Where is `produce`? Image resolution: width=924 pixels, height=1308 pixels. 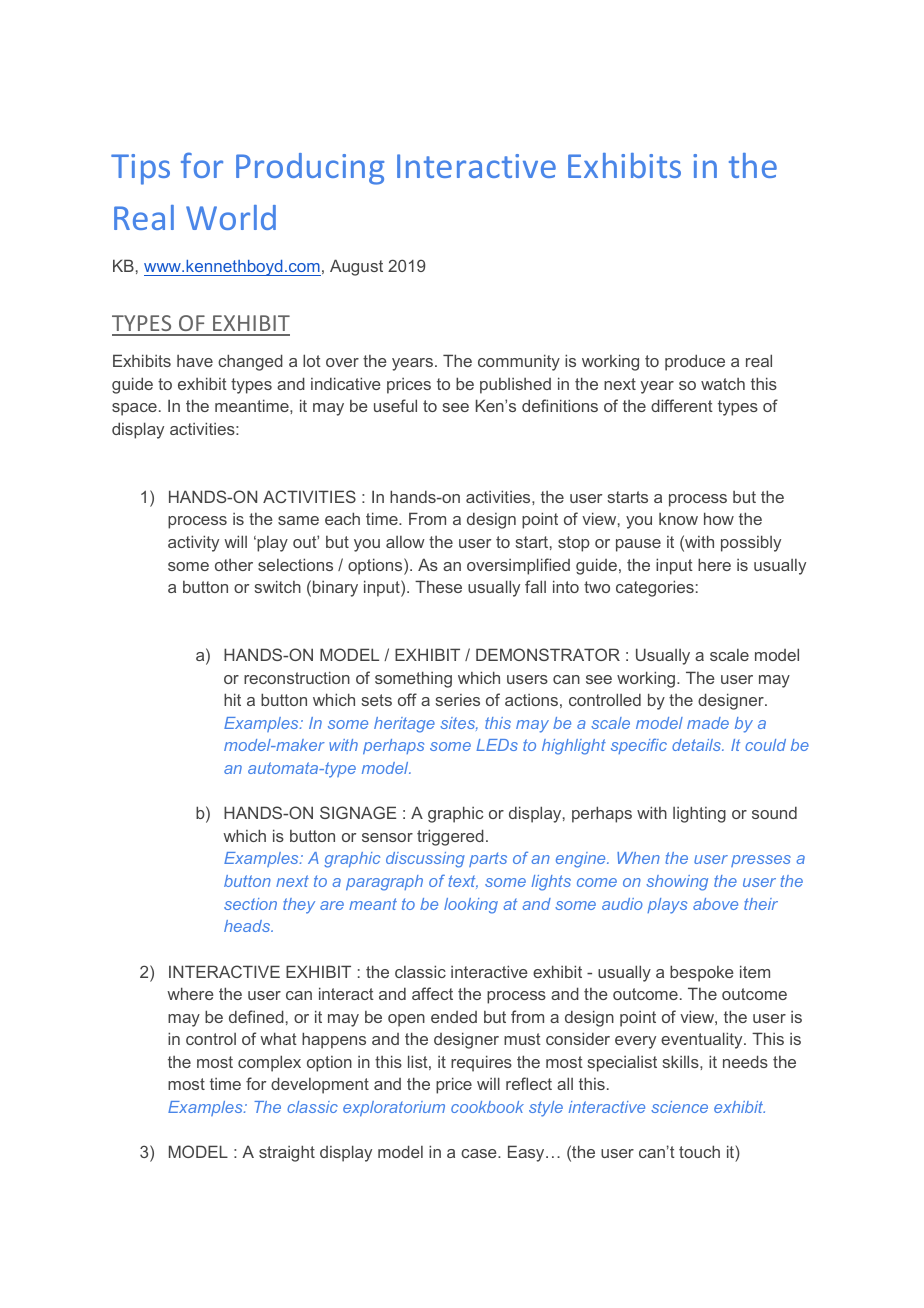
produce is located at coordinates (695, 362).
